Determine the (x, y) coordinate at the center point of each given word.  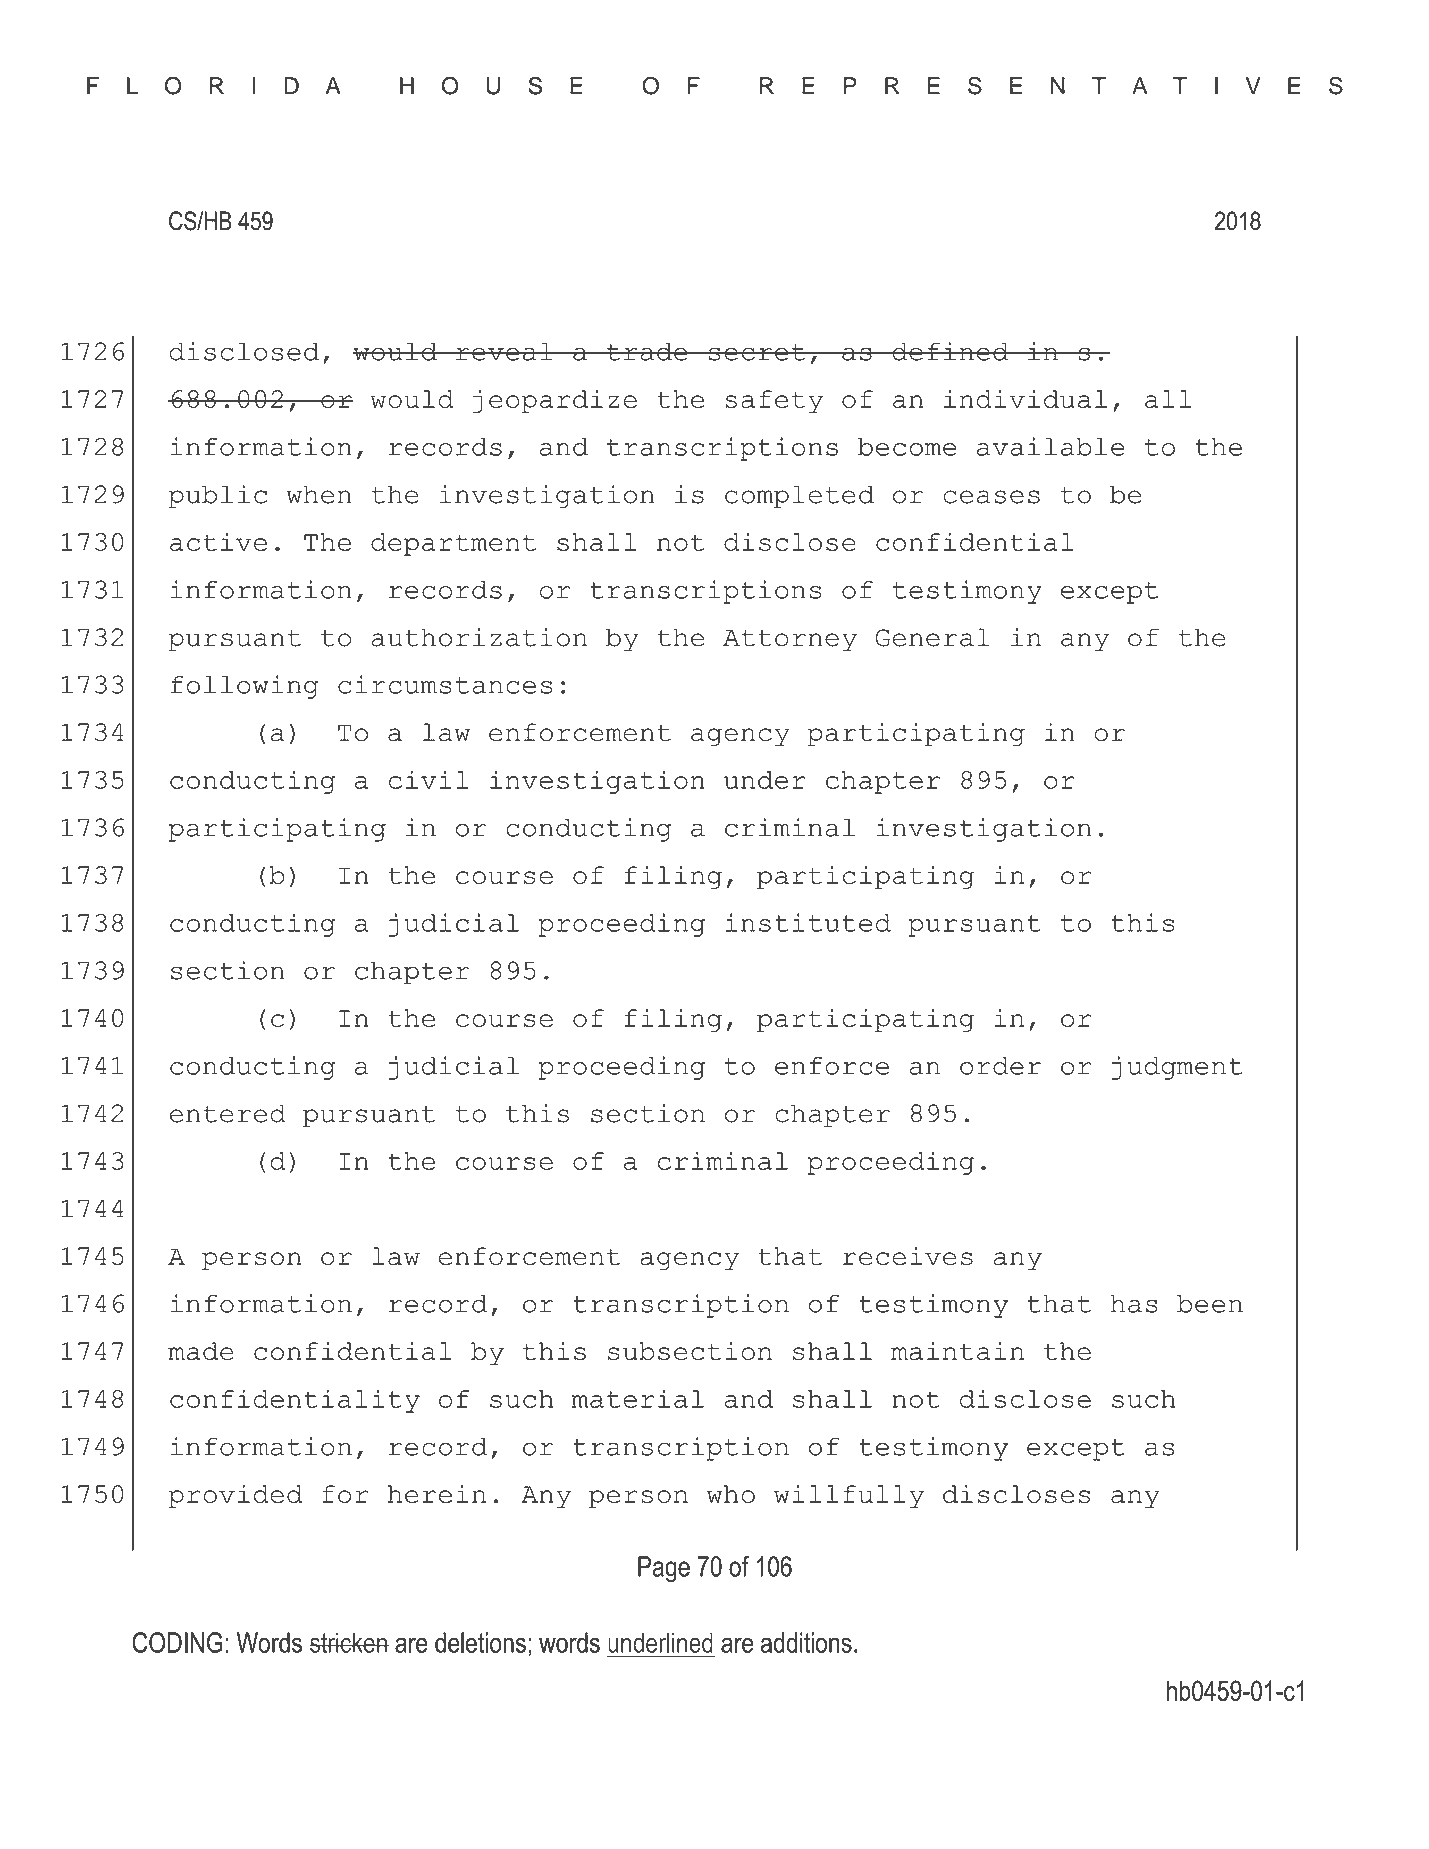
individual (1025, 399)
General (933, 637)
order (1000, 1066)
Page (664, 1569)
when (319, 494)
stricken (349, 1642)
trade (647, 352)
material (638, 1398)
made (201, 1351)
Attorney (790, 640)
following (245, 687)
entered (228, 1113)
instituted (808, 922)
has (1134, 1304)
